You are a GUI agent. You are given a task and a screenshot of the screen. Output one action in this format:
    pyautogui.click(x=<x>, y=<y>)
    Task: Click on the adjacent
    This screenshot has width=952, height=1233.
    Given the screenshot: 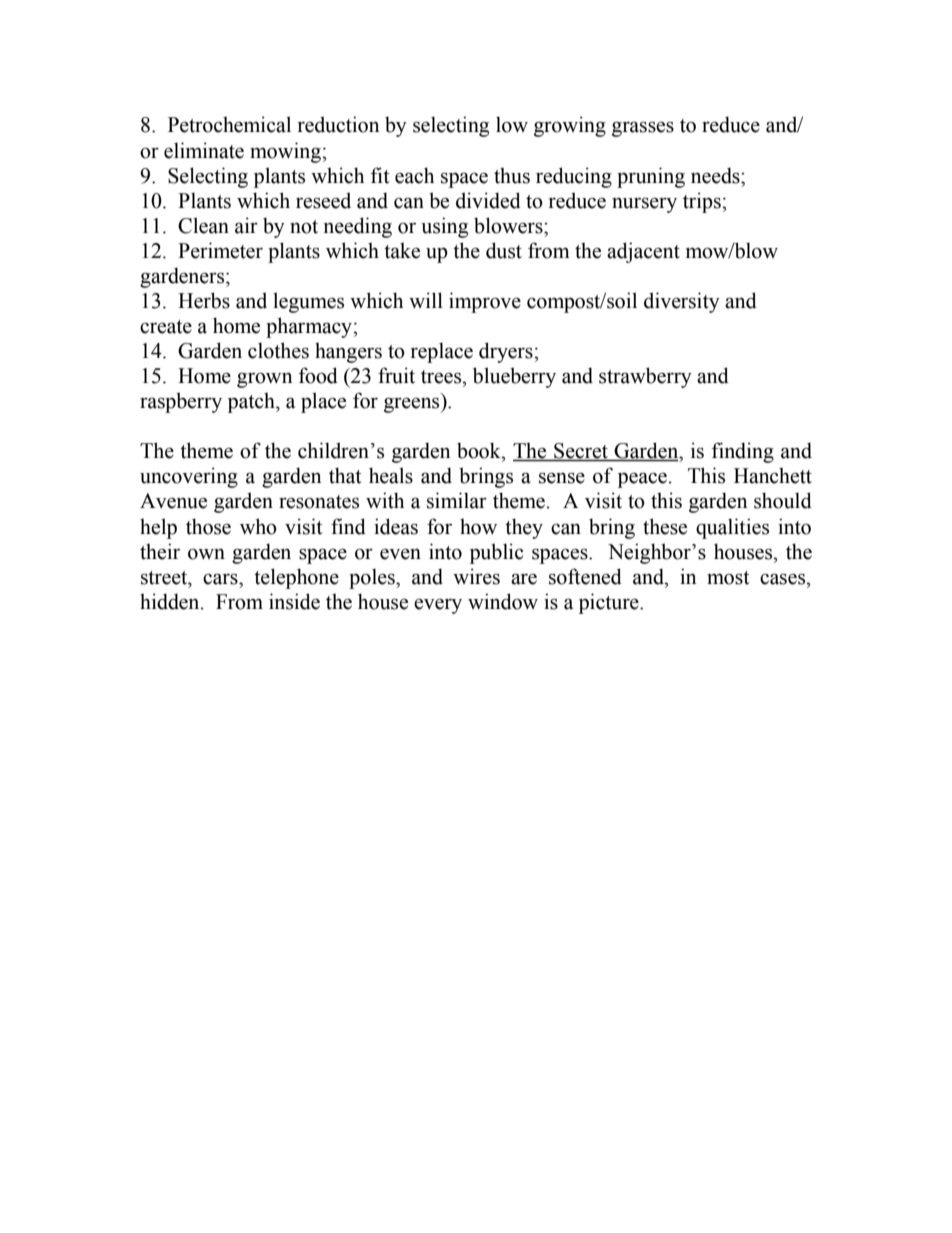 What is the action you would take?
    pyautogui.click(x=643, y=252)
